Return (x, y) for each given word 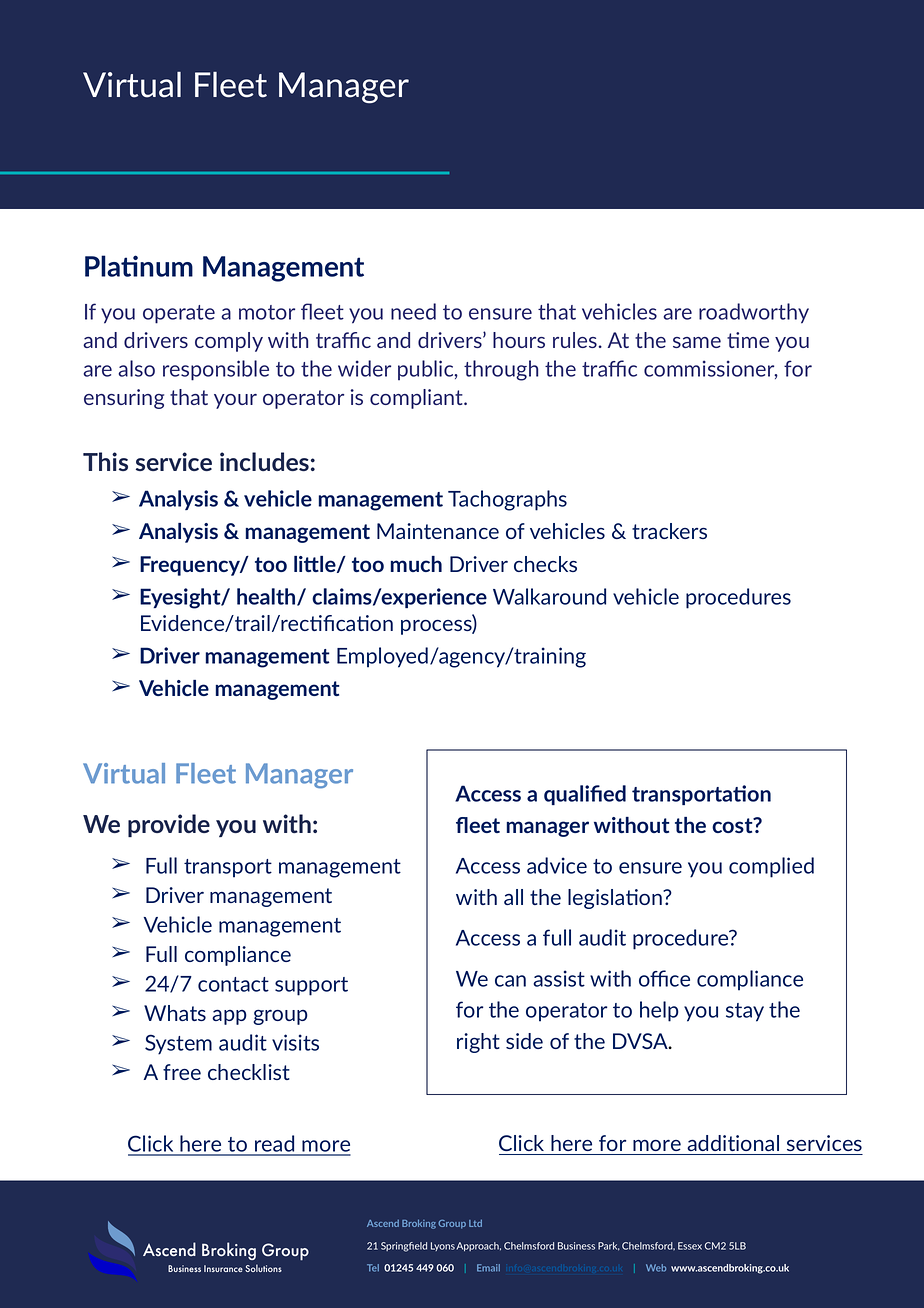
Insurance (223, 1268)
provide (169, 825)
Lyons (443, 1246)
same (697, 342)
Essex (690, 1246)
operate (179, 314)
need (413, 311)
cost (733, 825)
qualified (585, 795)
